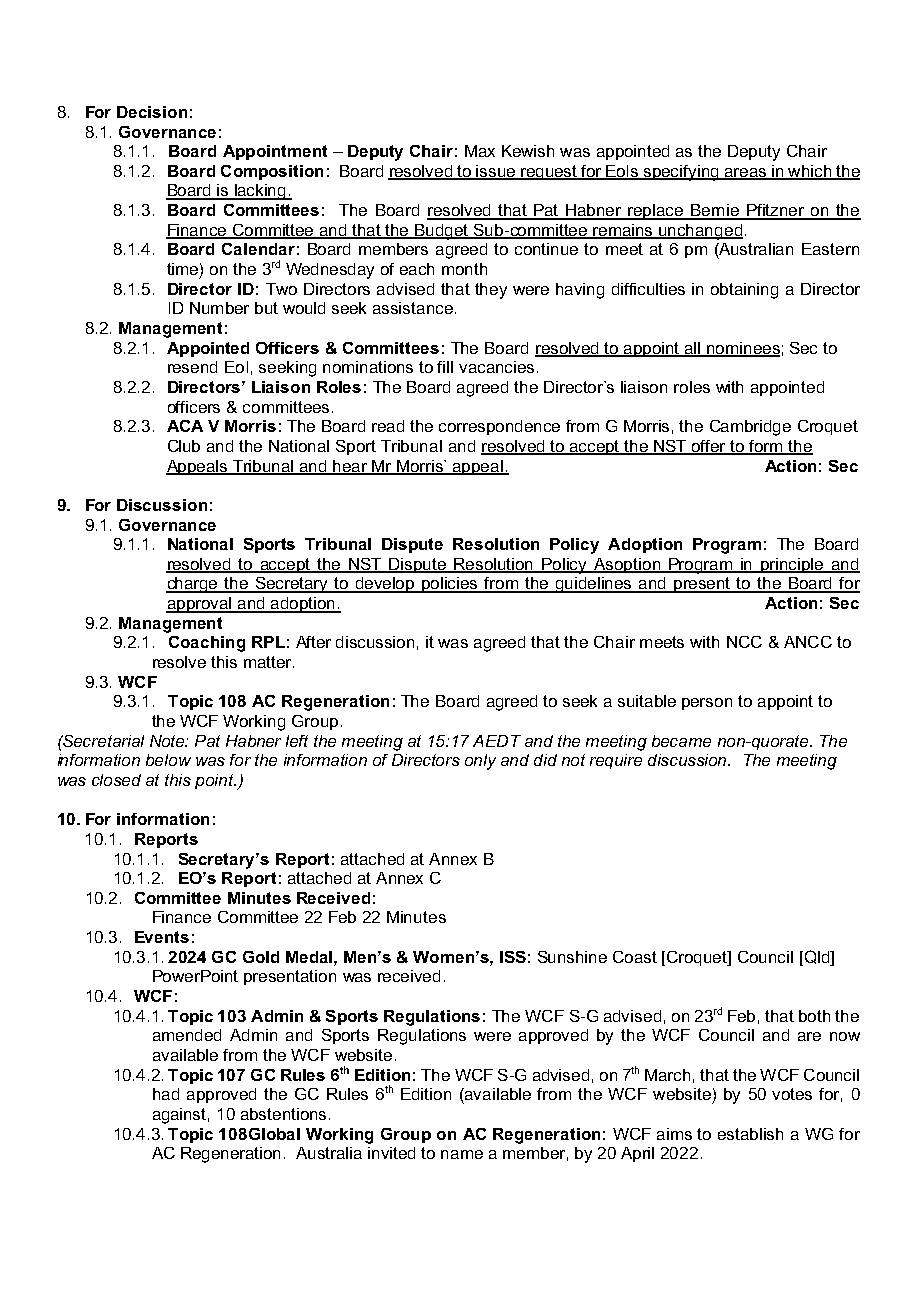 Image resolution: width=924 pixels, height=1308 pixels. What do you see at coordinates (793, 565) in the image?
I see `principle` at bounding box center [793, 565].
